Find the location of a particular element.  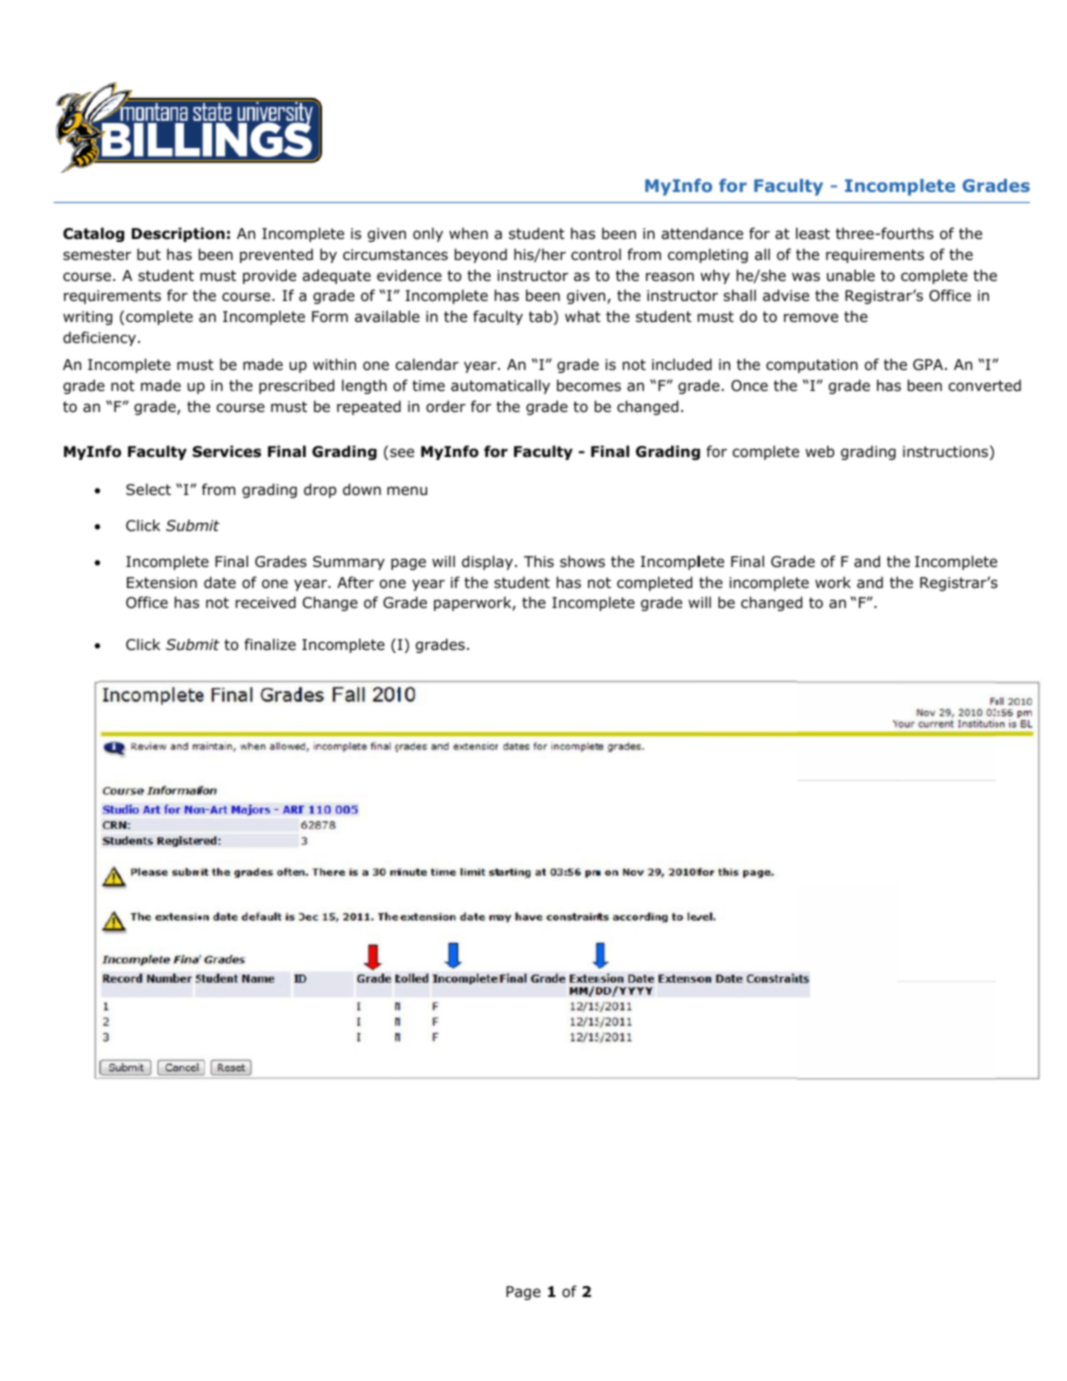

remove is located at coordinates (811, 318).
